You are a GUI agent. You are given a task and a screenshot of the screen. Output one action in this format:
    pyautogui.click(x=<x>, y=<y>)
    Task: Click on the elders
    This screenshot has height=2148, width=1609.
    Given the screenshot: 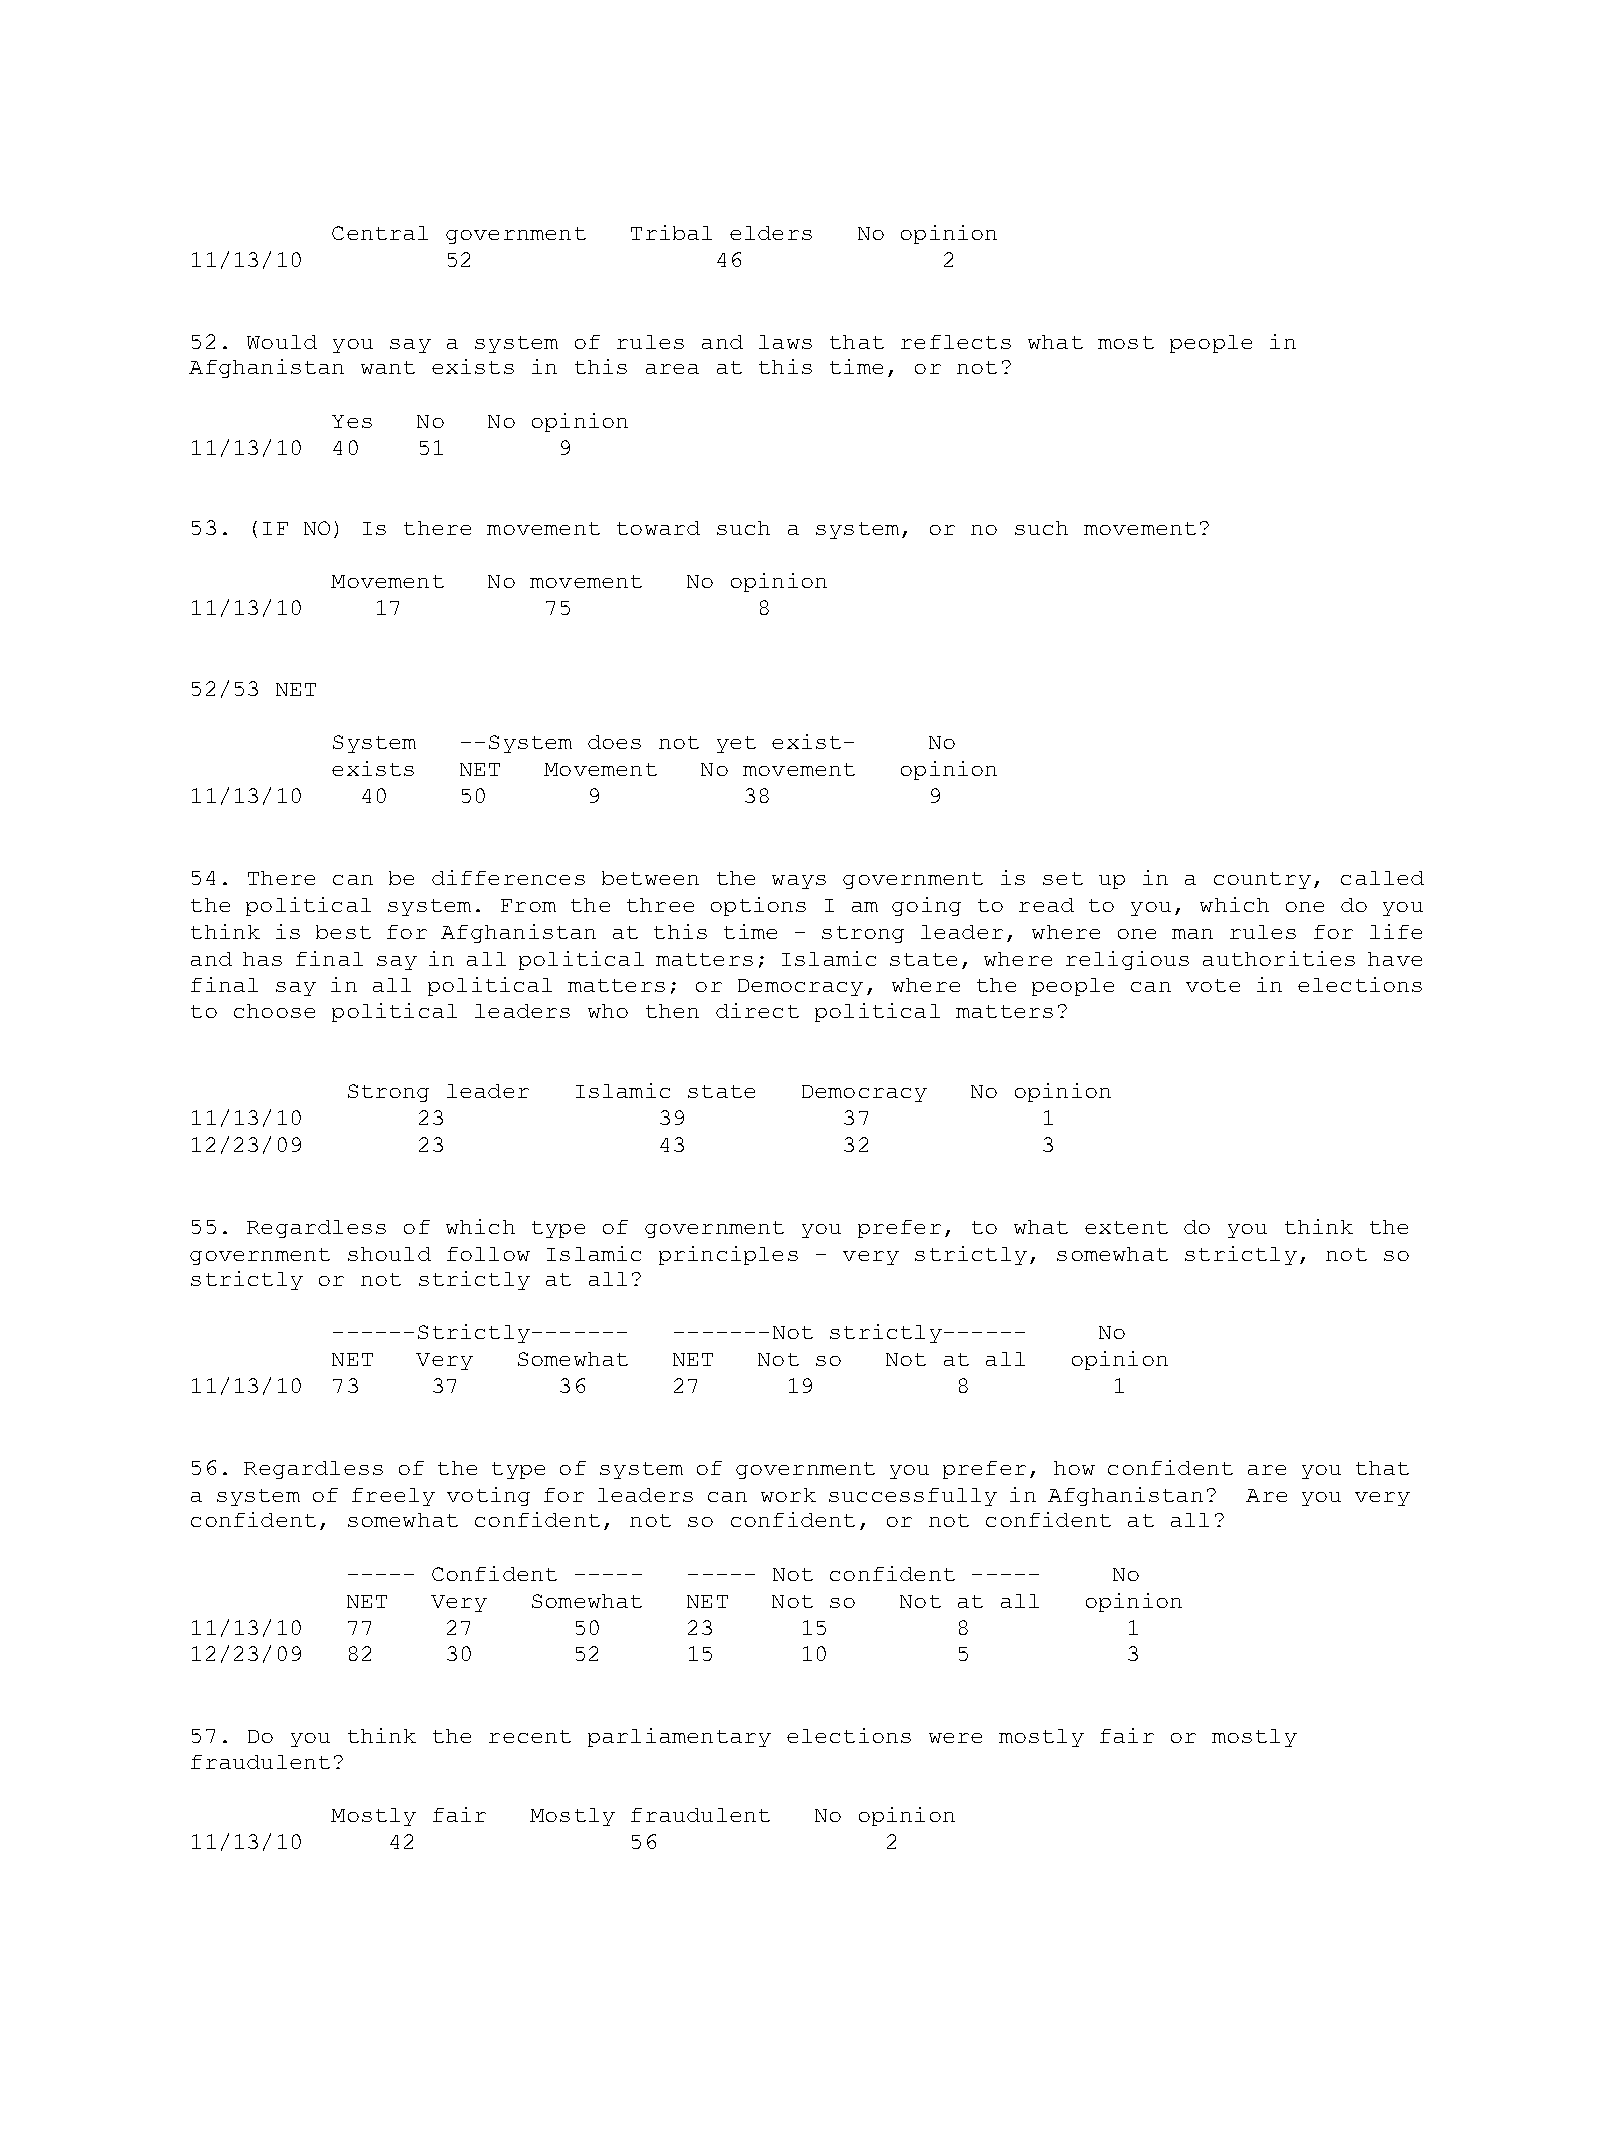 What is the action you would take?
    pyautogui.click(x=771, y=233)
